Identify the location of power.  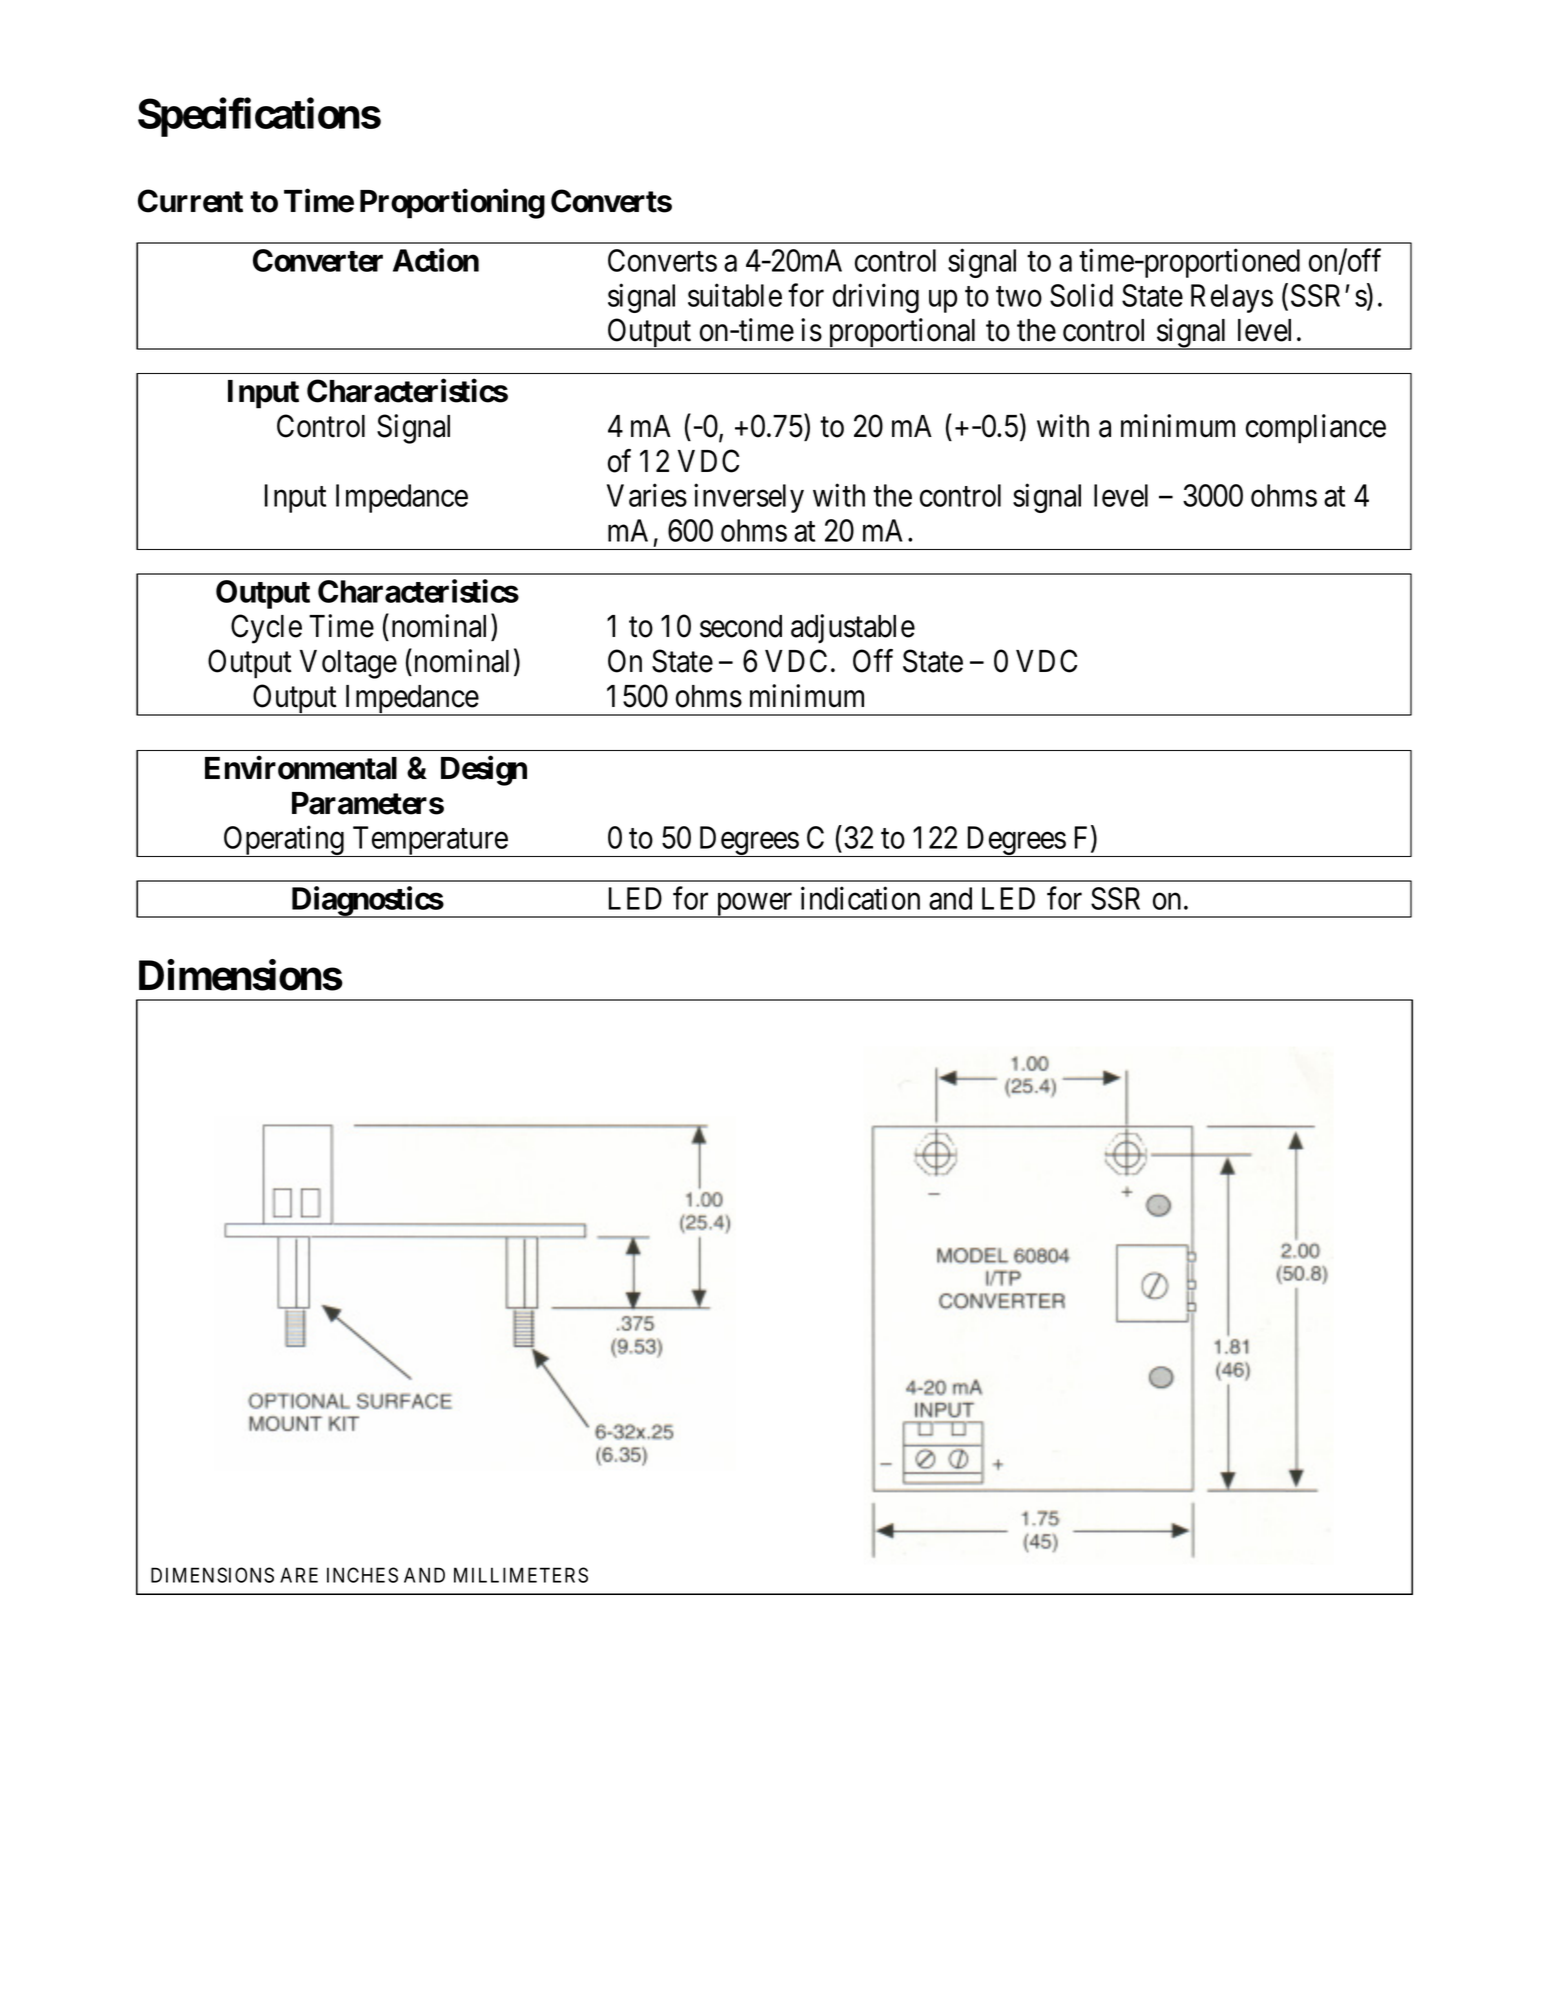
(754, 905).
